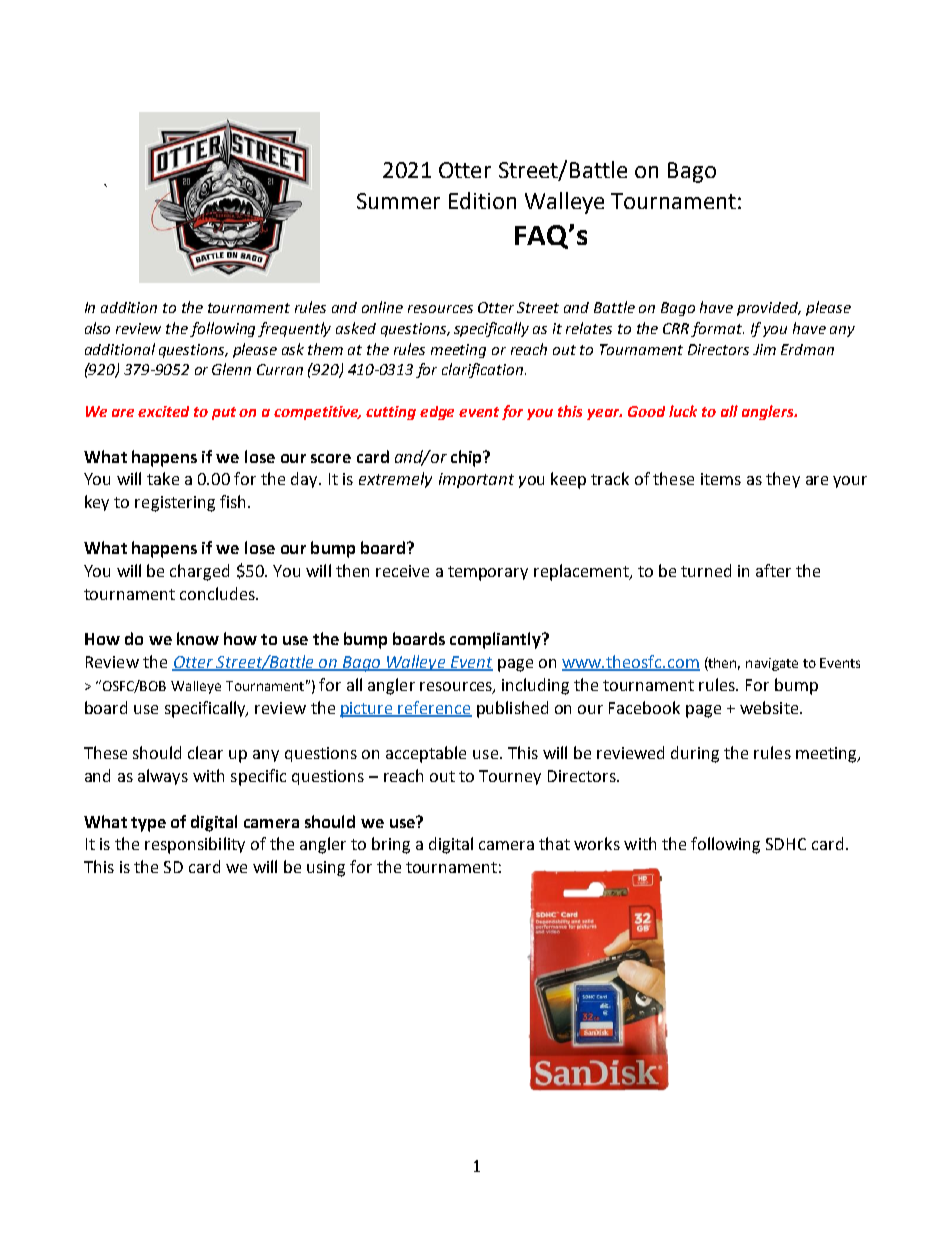 Image resolution: width=952 pixels, height=1233 pixels. Describe the element at coordinates (772, 664) in the screenshot. I see `navigate` at that location.
